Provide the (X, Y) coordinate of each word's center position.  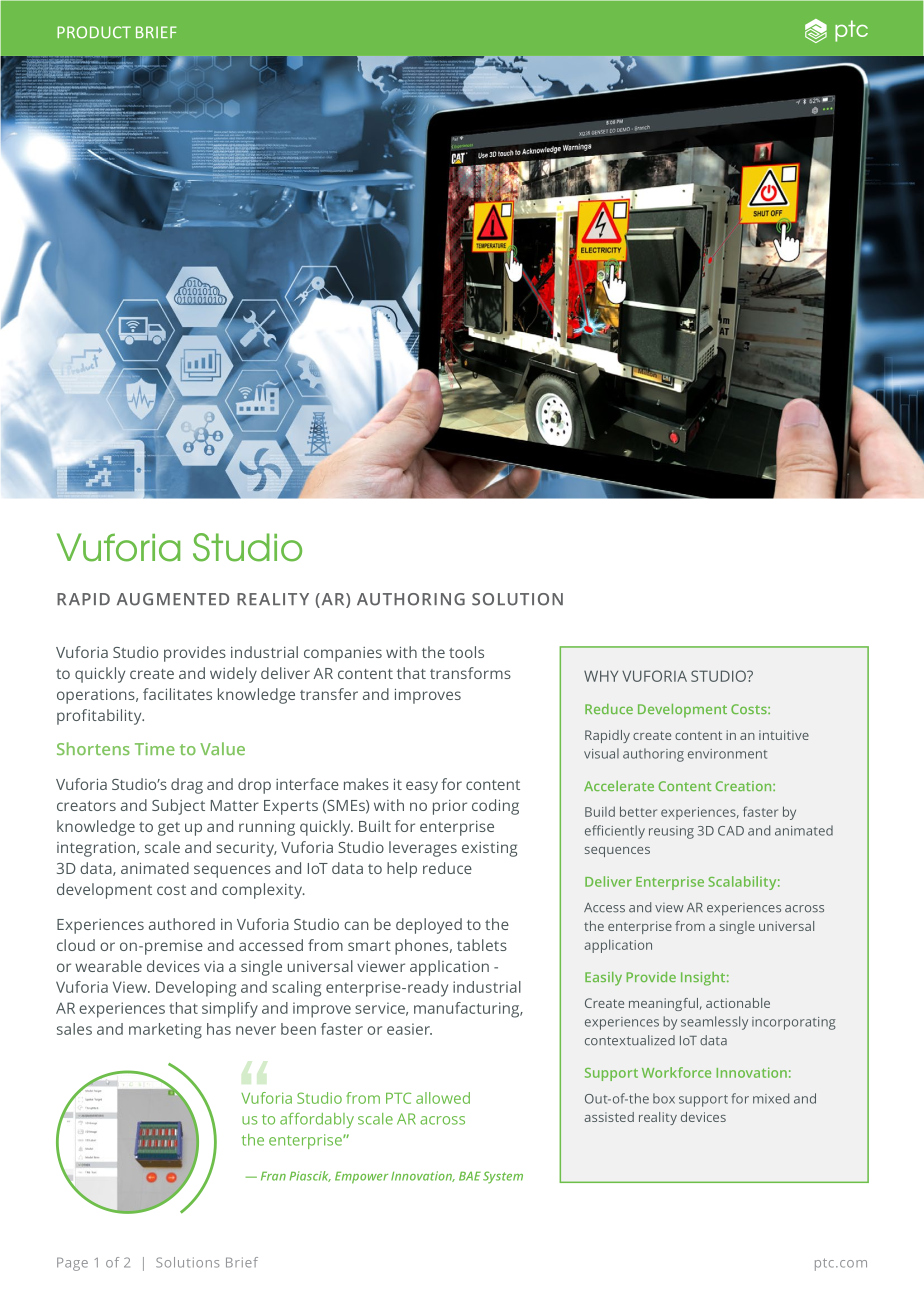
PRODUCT (94, 32)
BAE (470, 1176)
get (169, 829)
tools (466, 652)
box (664, 1098)
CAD (731, 831)
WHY (601, 676)
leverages (423, 849)
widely (233, 675)
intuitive (784, 735)
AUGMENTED (173, 599)
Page (72, 1264)
